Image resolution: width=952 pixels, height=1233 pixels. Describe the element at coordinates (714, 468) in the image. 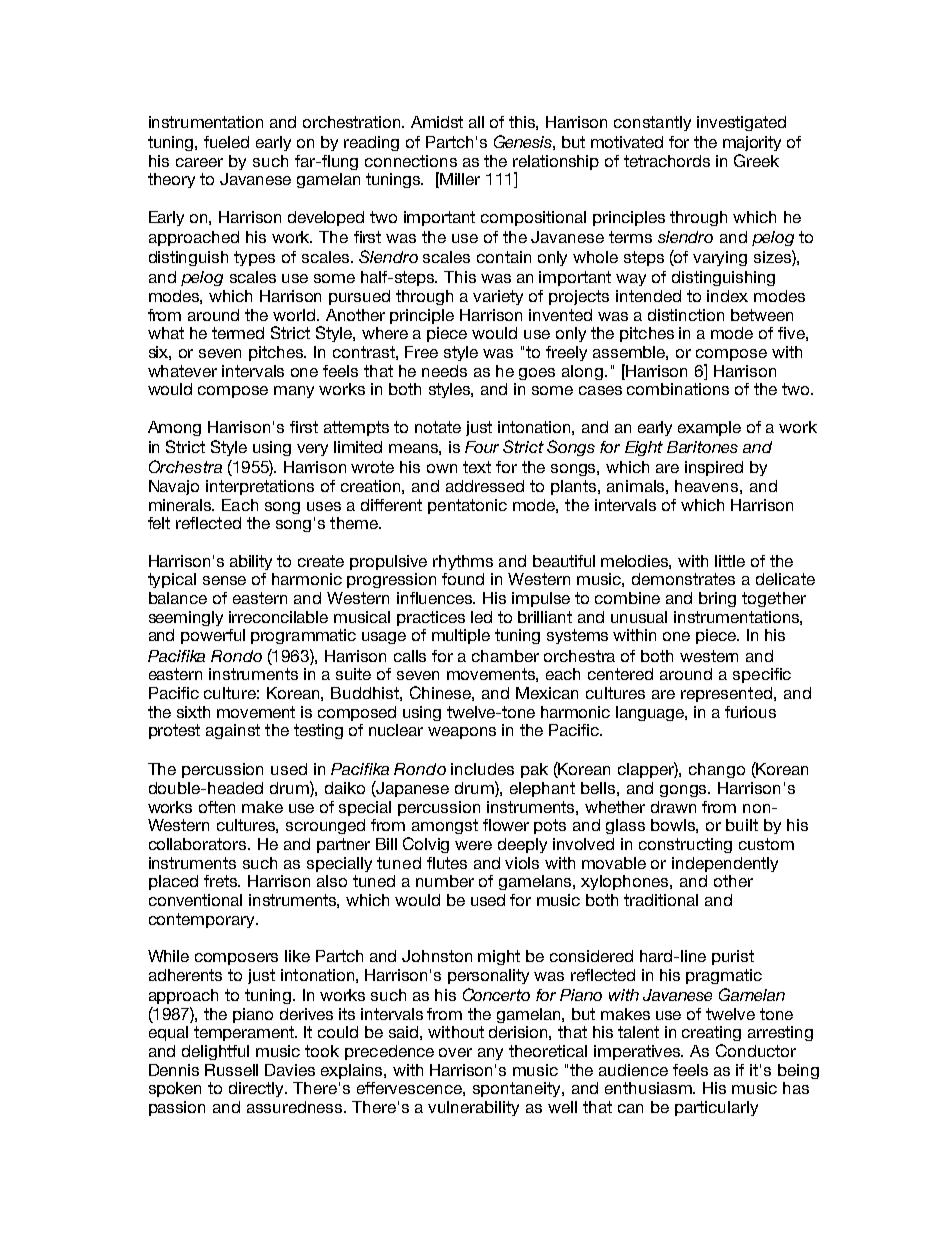

I see `inspired` at that location.
